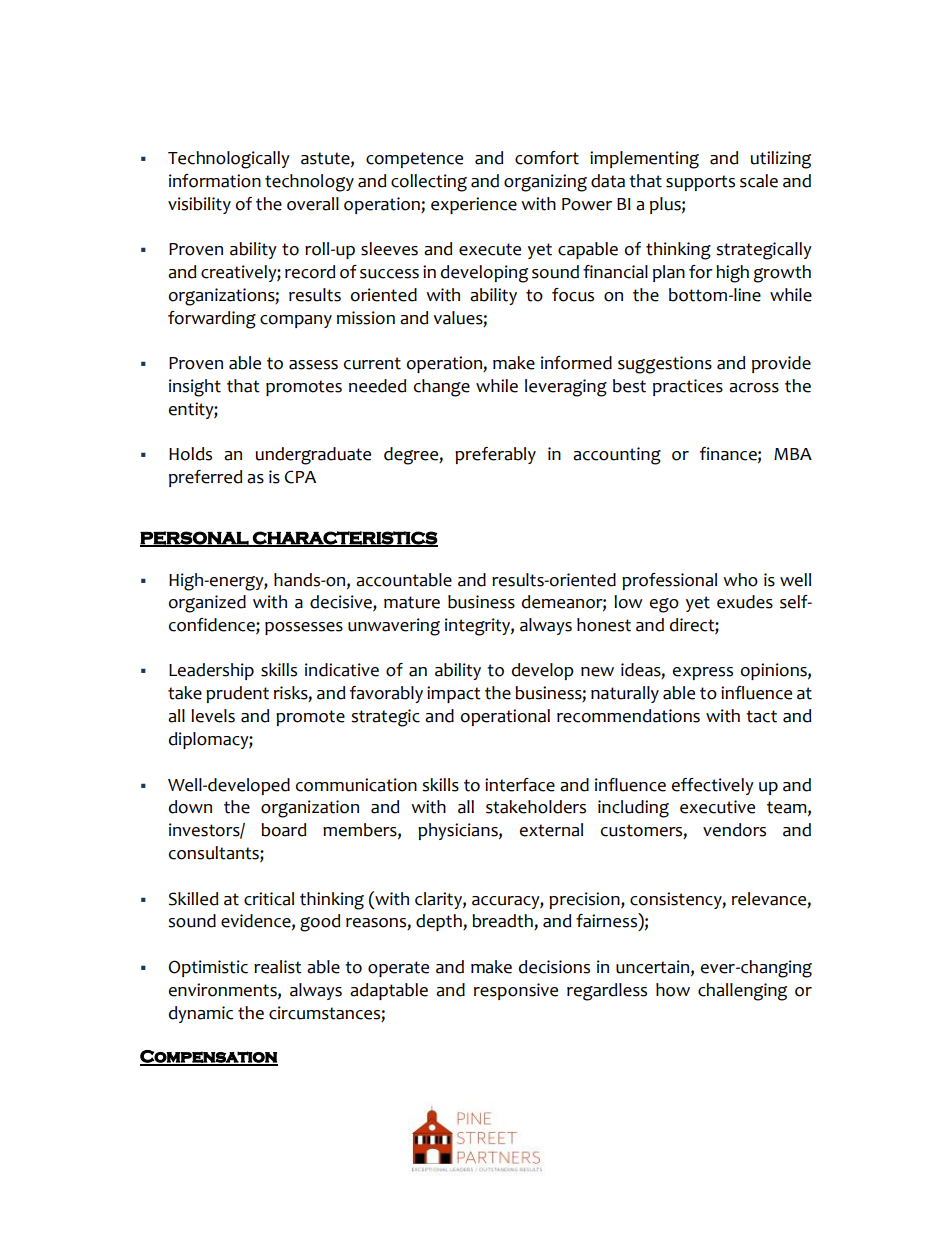 This screenshot has height=1233, width=952. What do you see at coordinates (195, 539) in the screenshot?
I see `PERSONAL` at bounding box center [195, 539].
